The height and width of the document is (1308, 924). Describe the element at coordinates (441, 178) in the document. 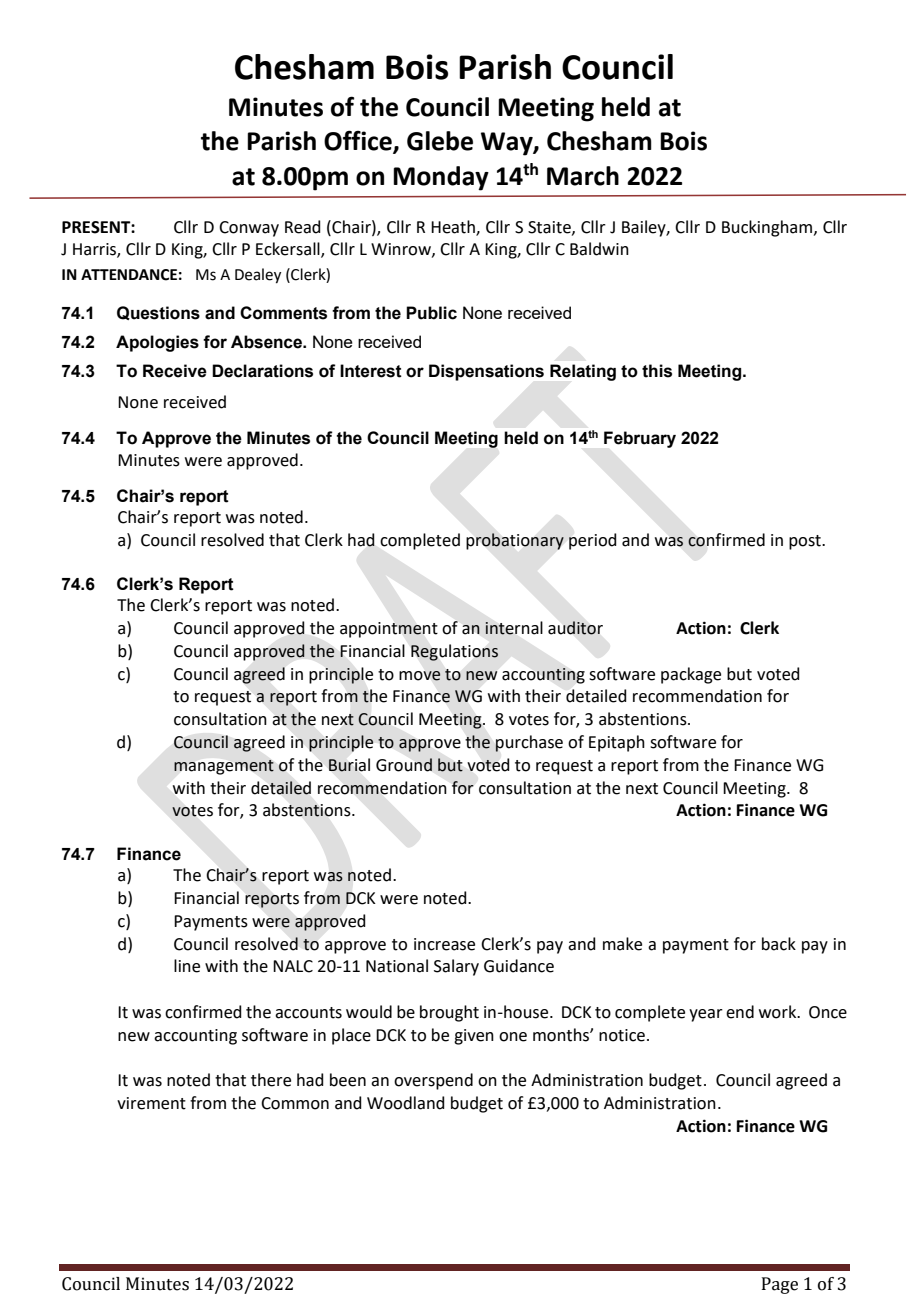

I see `Monday` at that location.
